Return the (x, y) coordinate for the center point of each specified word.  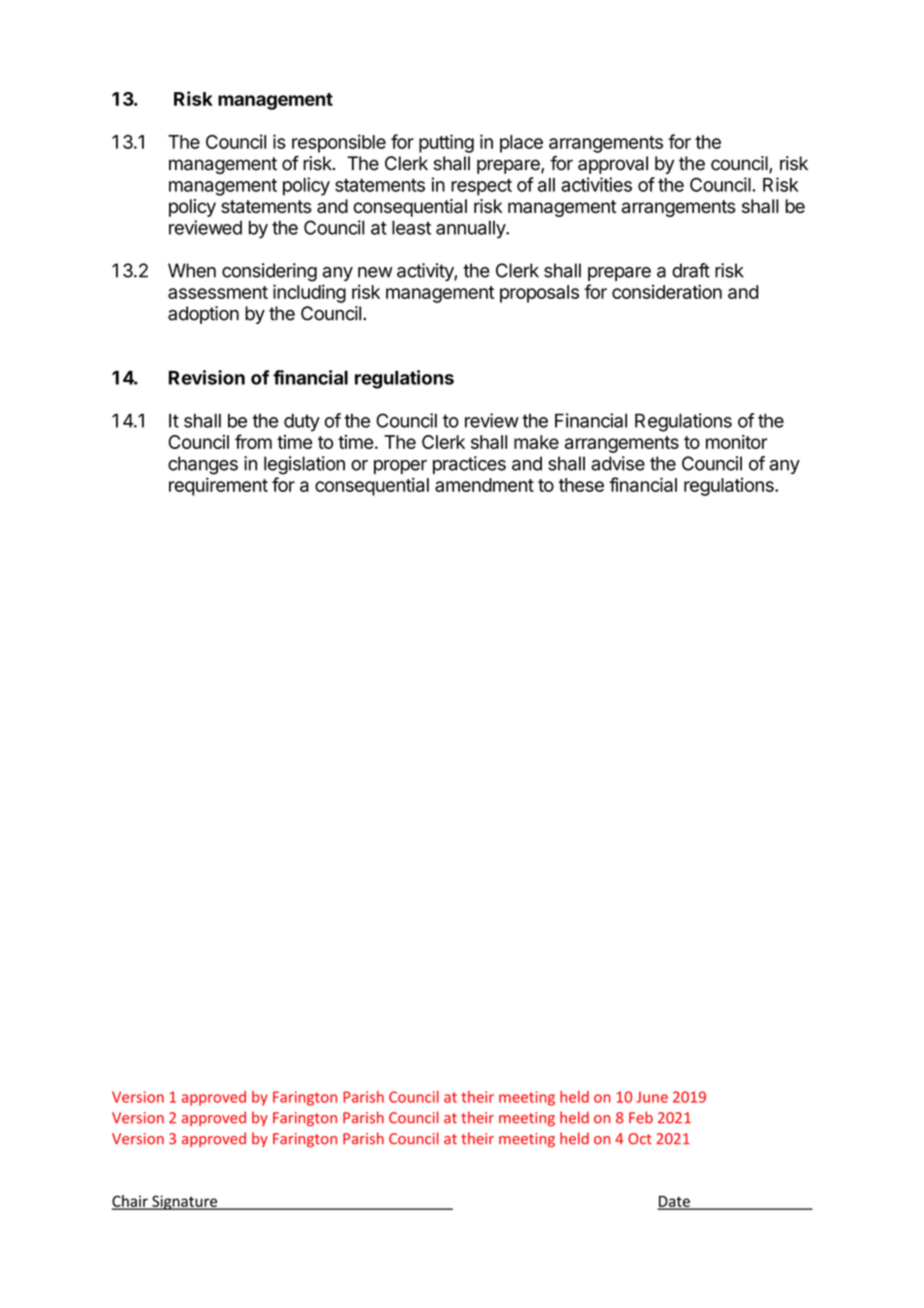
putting (446, 143)
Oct (640, 1139)
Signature (185, 1202)
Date (674, 1202)
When (192, 270)
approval (613, 165)
